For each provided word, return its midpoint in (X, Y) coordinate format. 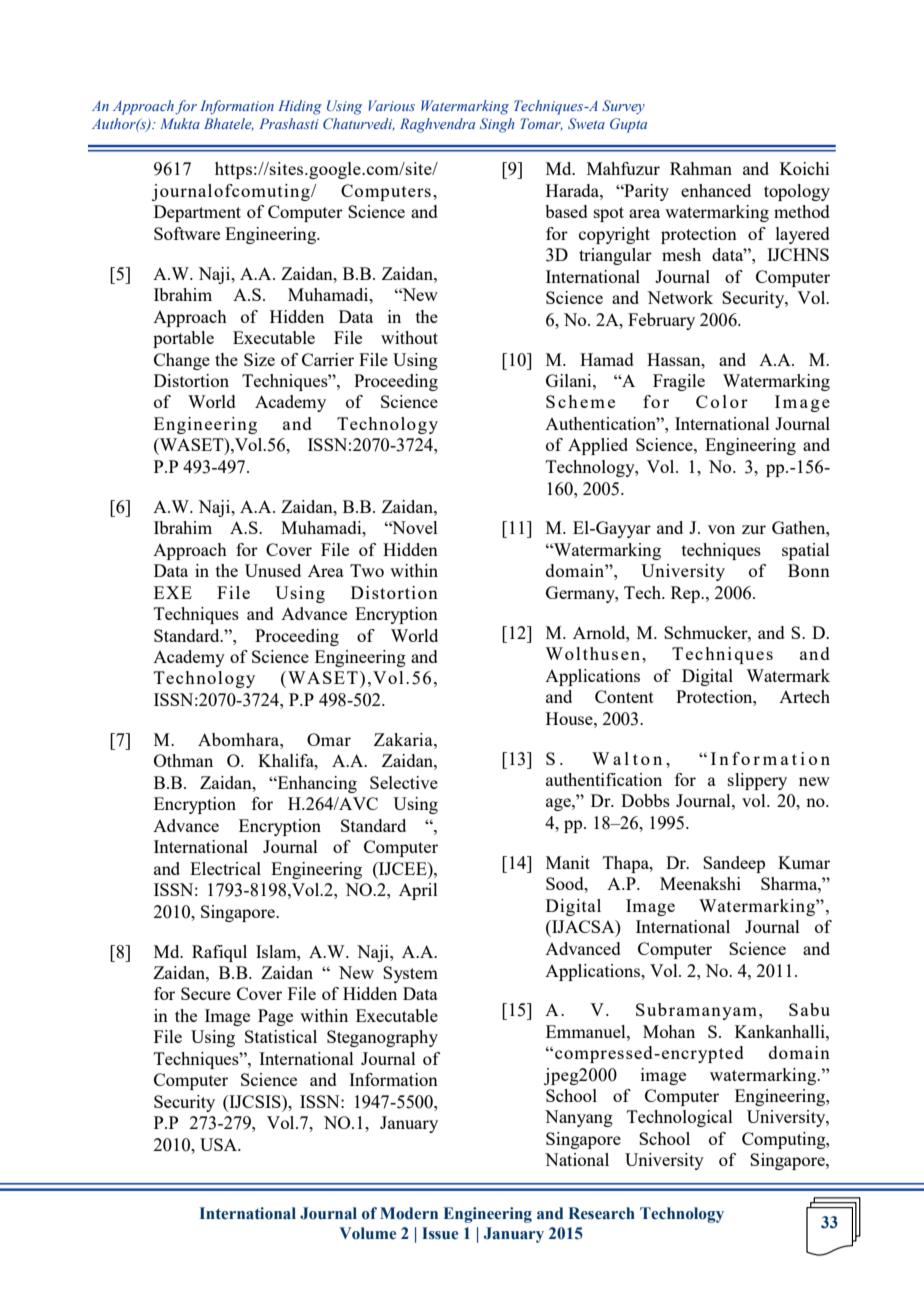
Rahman (701, 168)
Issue (440, 1233)
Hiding (300, 107)
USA (220, 1144)
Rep (686, 594)
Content (624, 696)
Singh (497, 125)
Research (602, 1213)
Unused (273, 570)
